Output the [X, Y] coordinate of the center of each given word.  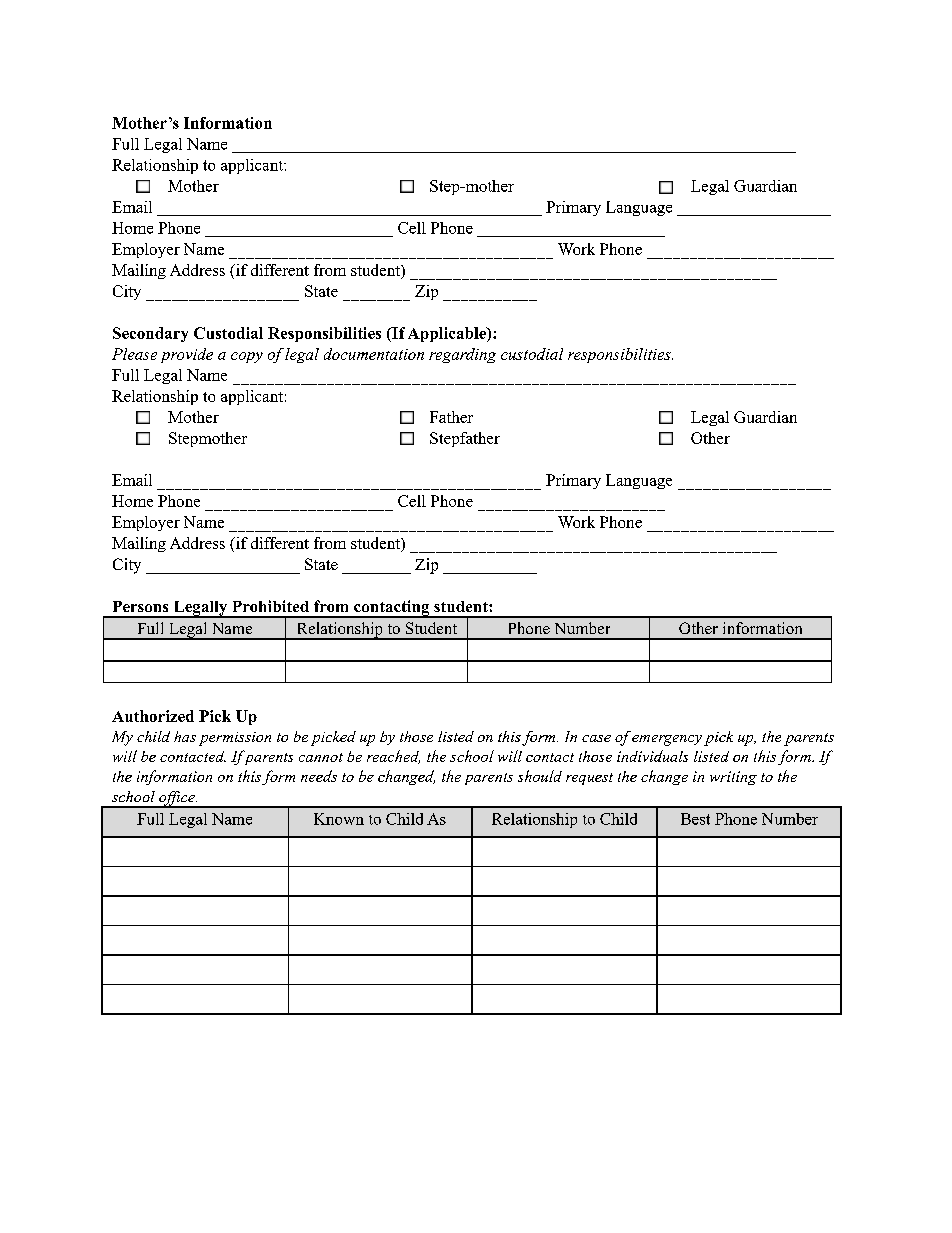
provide [187, 355]
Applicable [448, 334]
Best [695, 819]
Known [339, 819]
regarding [462, 355]
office [177, 799]
